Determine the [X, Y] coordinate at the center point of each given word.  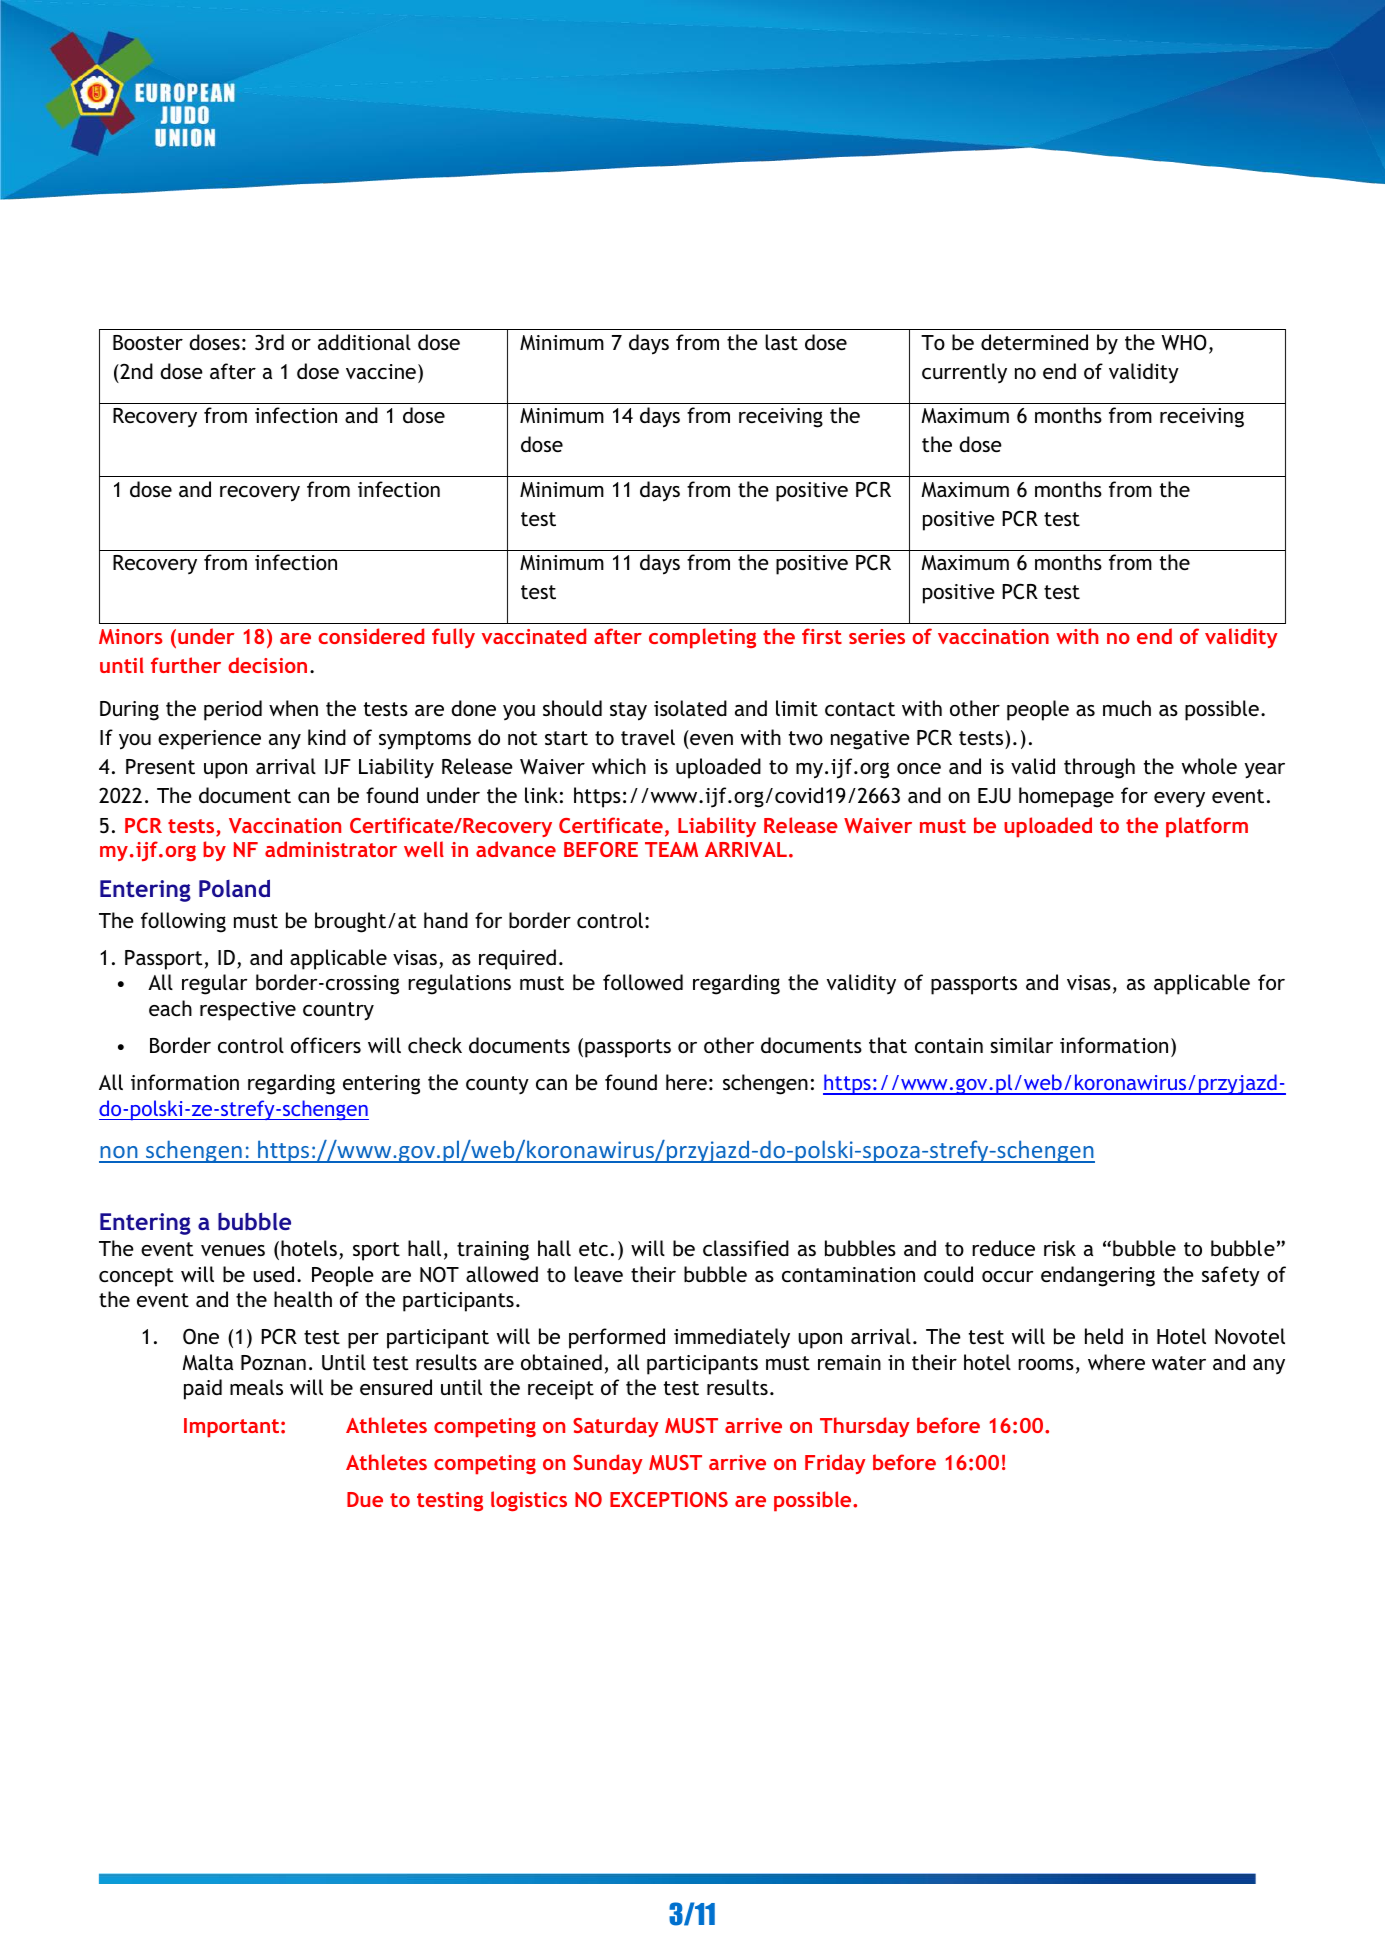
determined [1034, 342]
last [781, 342]
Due [365, 1499]
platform [1207, 827]
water [1179, 1363]
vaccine [381, 371]
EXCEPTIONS [669, 1499]
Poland [234, 888]
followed [643, 982]
